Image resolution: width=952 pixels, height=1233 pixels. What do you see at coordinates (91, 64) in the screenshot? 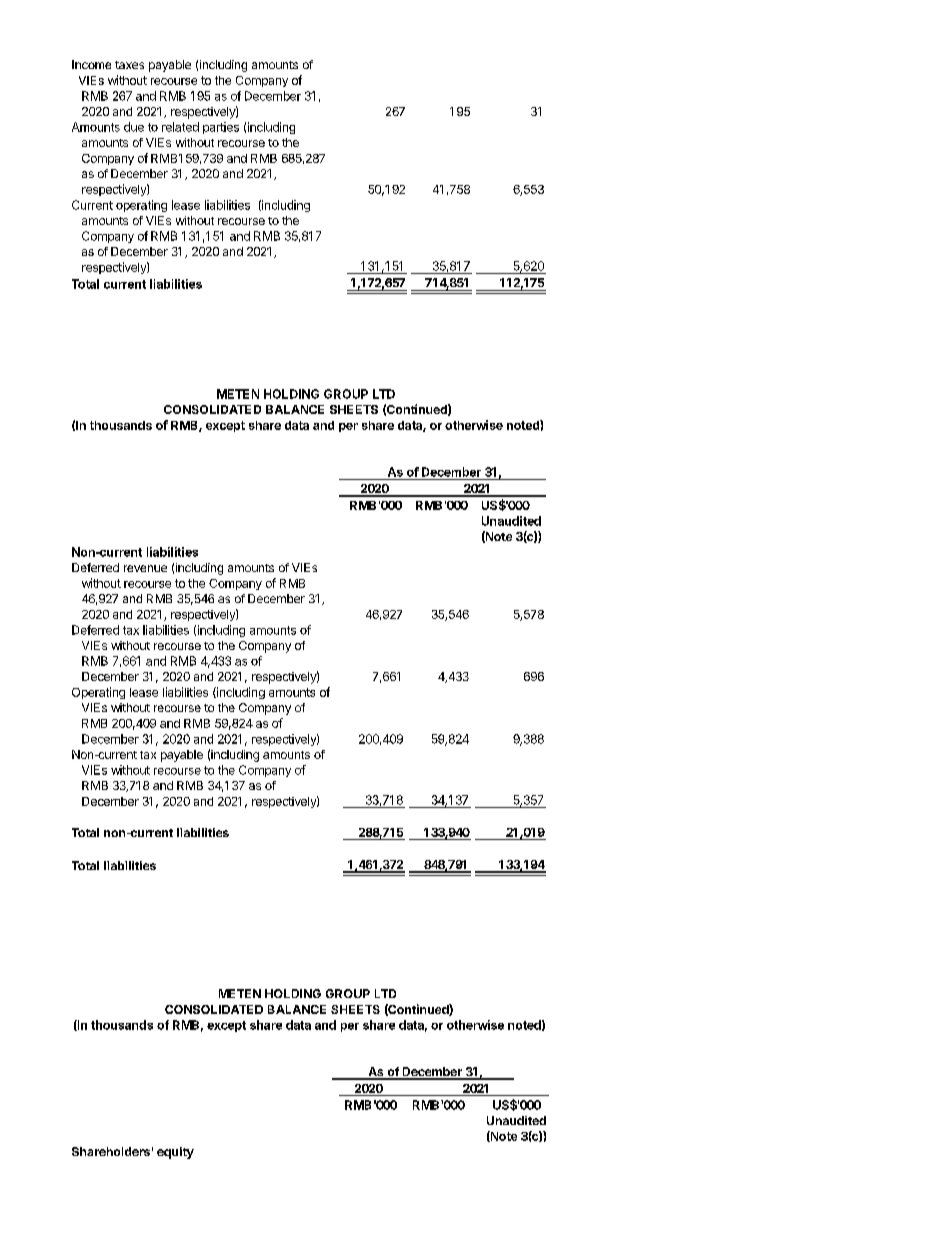
I see `Income` at bounding box center [91, 64].
